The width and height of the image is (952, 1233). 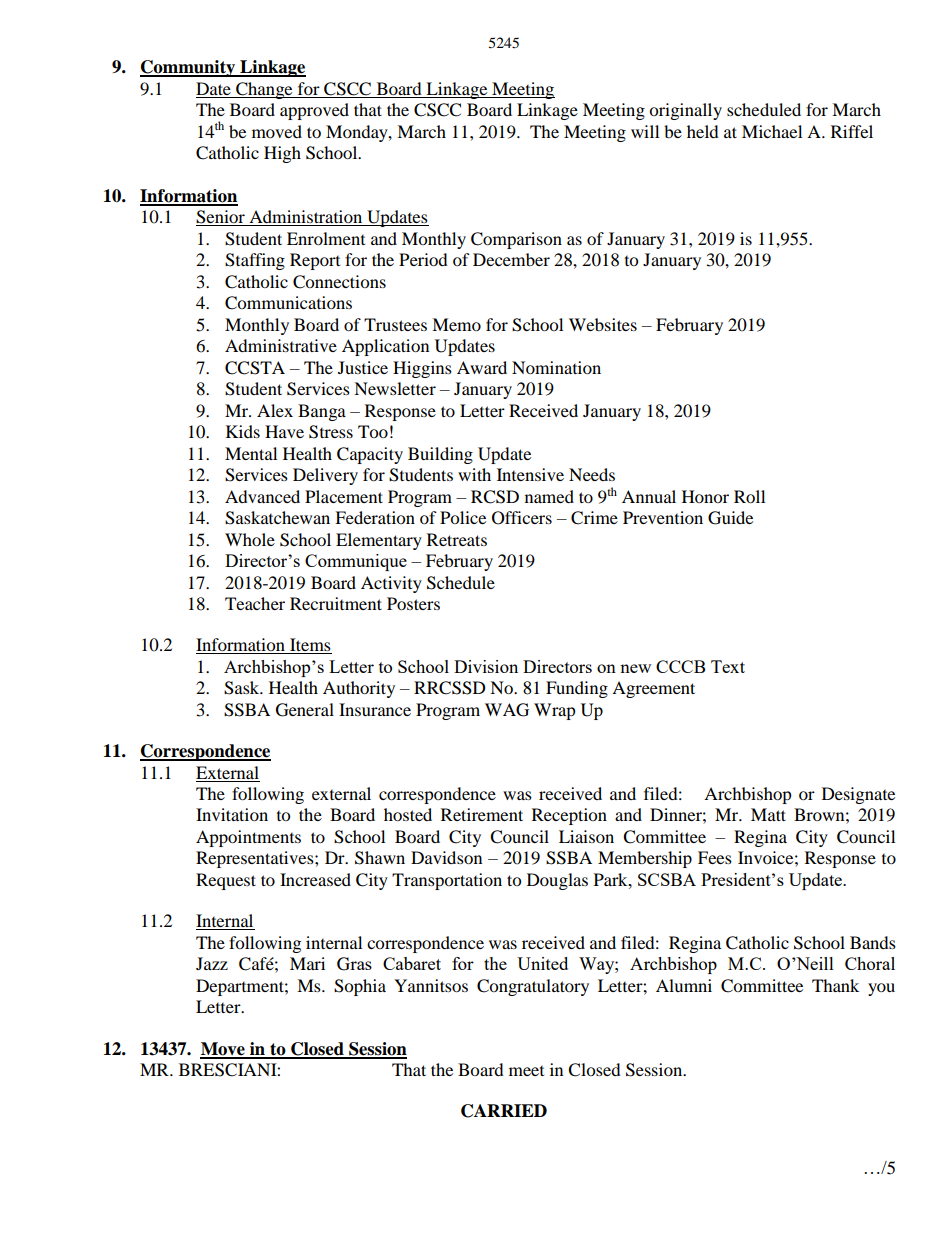 I want to click on CARRIED, so click(x=504, y=1111).
